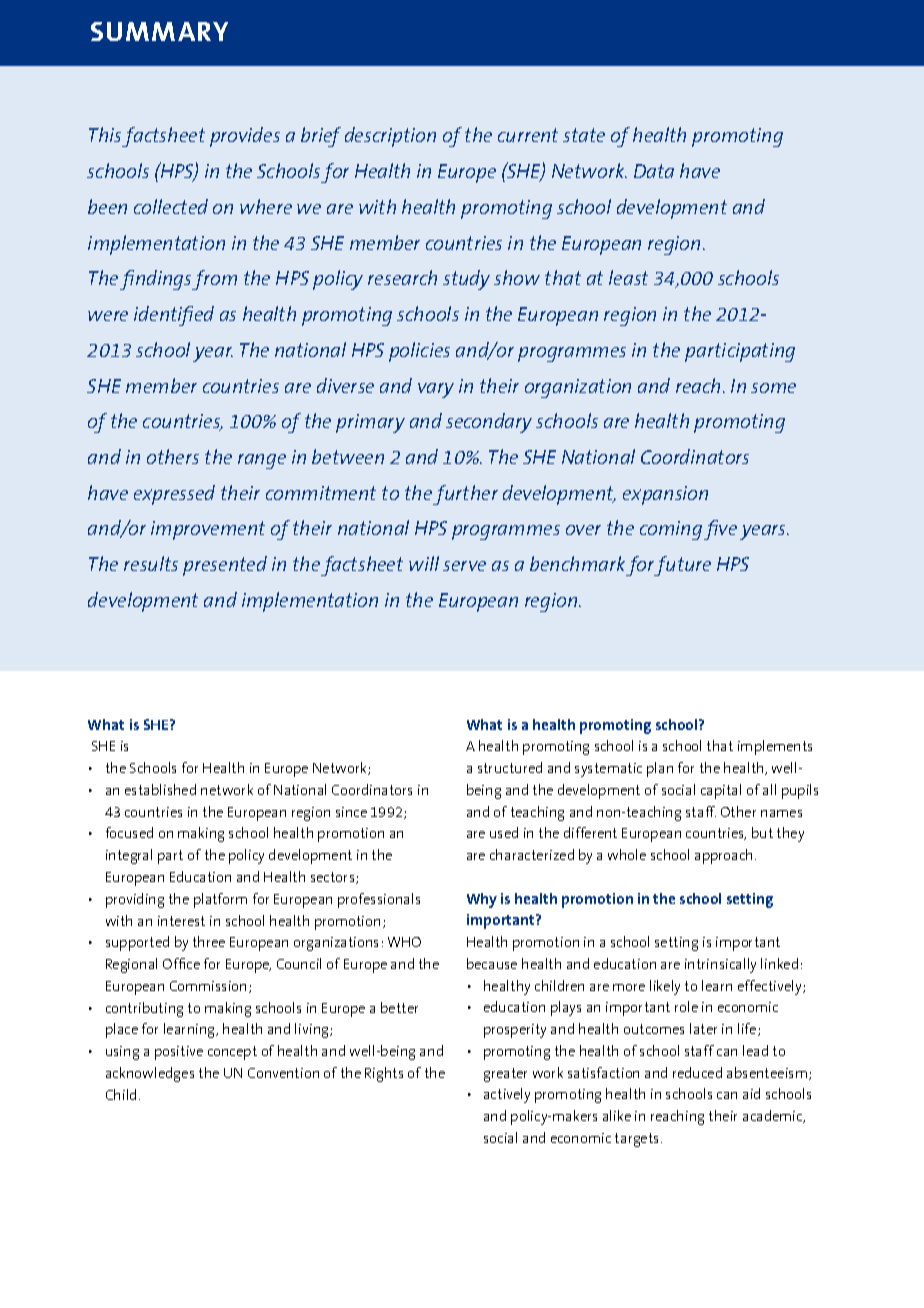 Image resolution: width=924 pixels, height=1308 pixels. Describe the element at coordinates (654, 171) in the document. I see `Data` at that location.
